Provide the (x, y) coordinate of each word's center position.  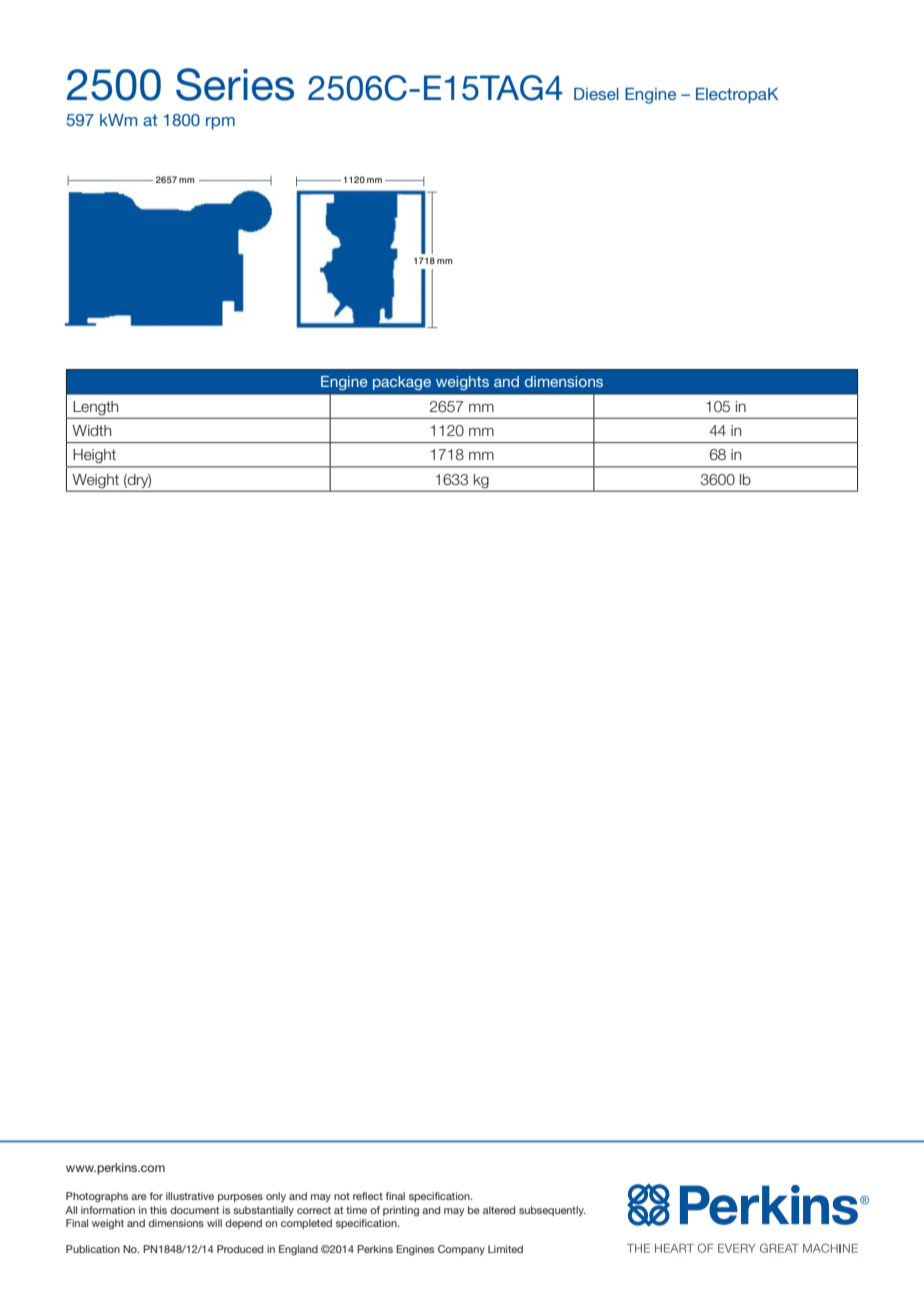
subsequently (552, 1211)
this (158, 1210)
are (139, 1197)
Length (96, 408)
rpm (220, 123)
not (342, 1196)
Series (235, 84)
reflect (368, 1196)
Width (91, 430)
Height (95, 456)
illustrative (190, 1196)
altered (499, 1210)
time (356, 1210)
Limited (505, 1249)
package (402, 383)
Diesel (596, 94)
